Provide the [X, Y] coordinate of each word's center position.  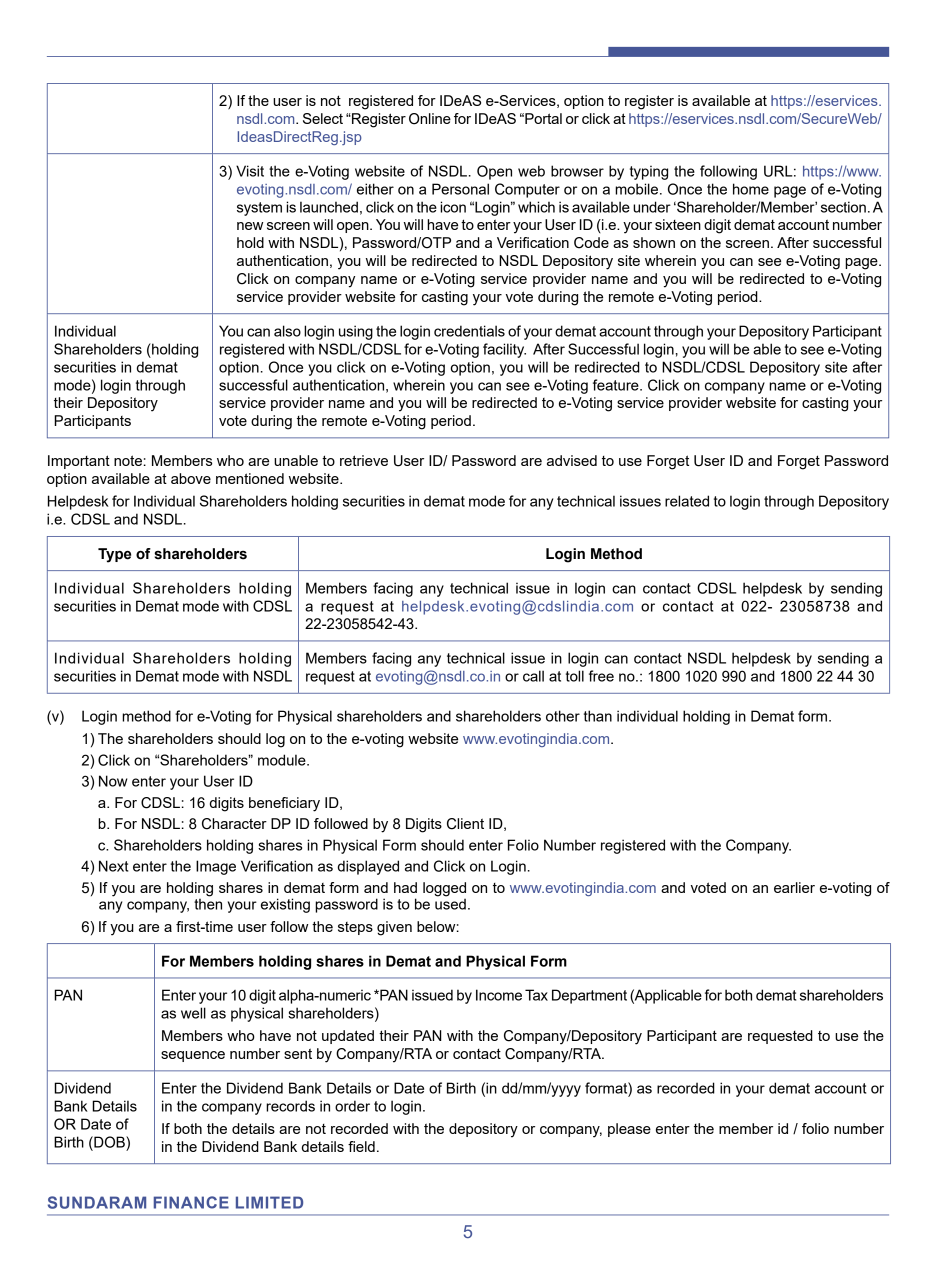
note [128, 460]
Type [114, 555]
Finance [191, 1202]
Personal [460, 189]
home [751, 189]
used [450, 903]
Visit [250, 171]
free [601, 676]
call [533, 676]
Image [216, 867]
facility [504, 350]
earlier [794, 887]
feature [617, 385]
